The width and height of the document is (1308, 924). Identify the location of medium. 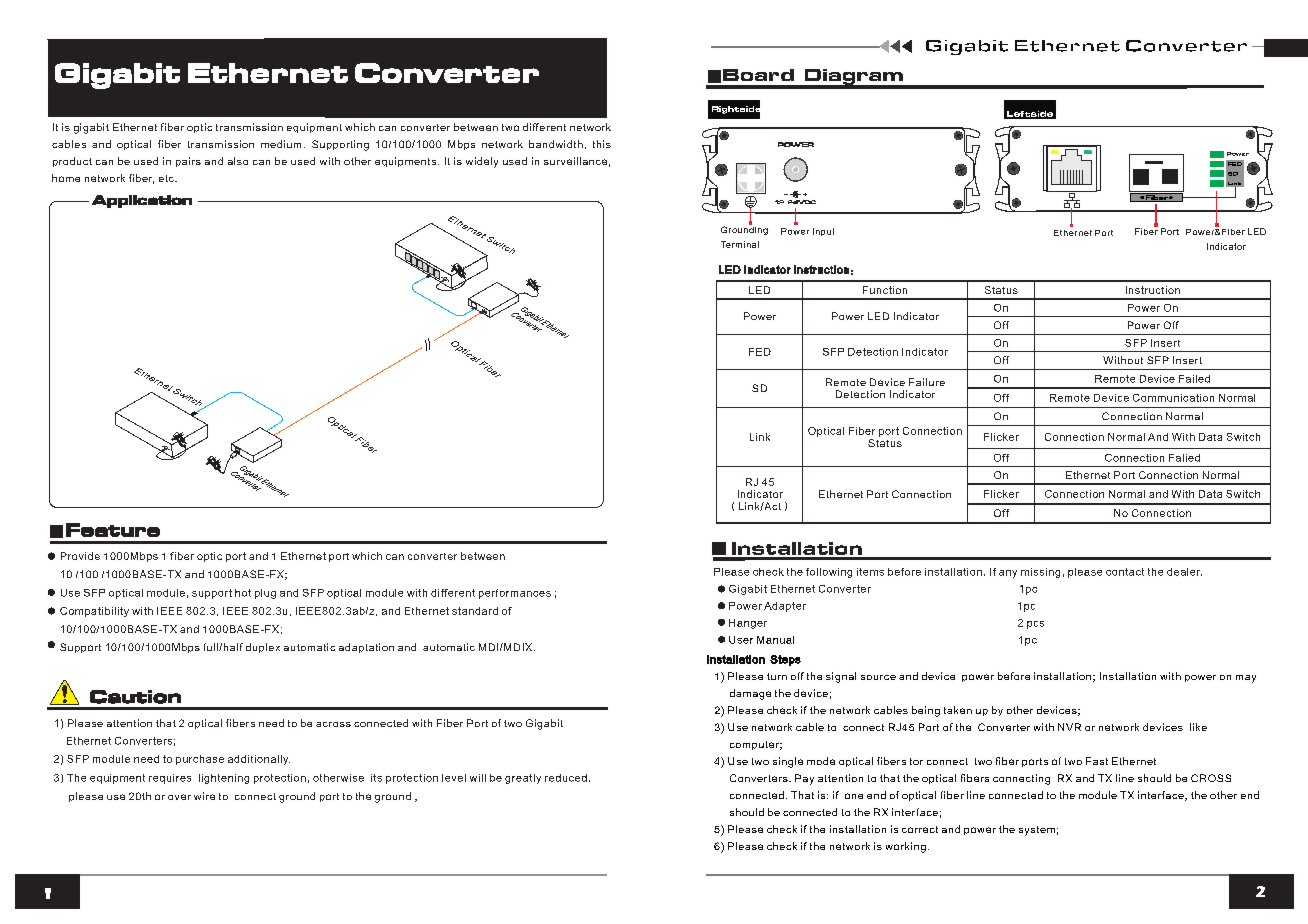
(281, 144).
